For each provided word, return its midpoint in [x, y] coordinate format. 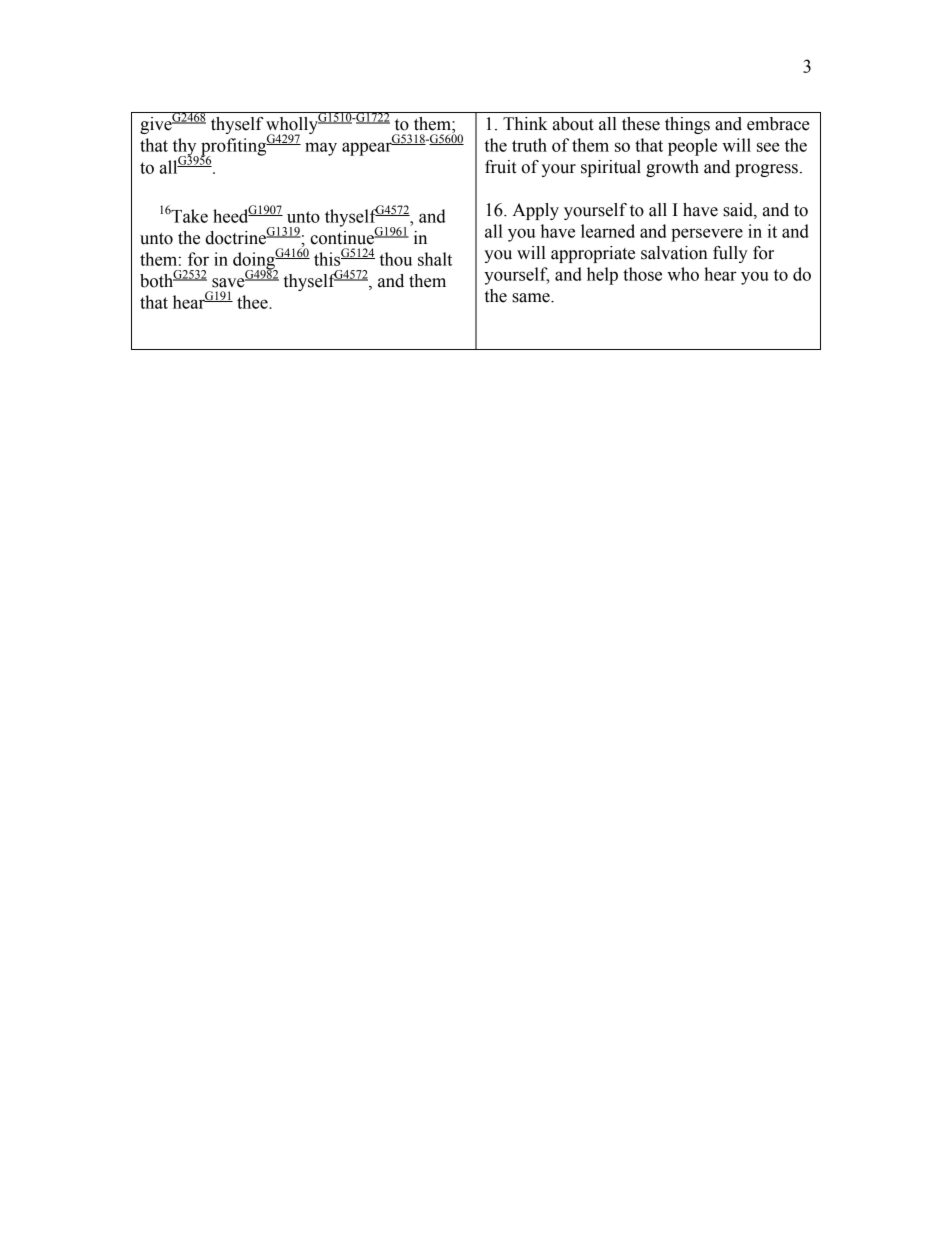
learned [608, 231]
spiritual [611, 168]
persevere [707, 235]
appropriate [593, 254]
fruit [500, 167]
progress [766, 170]
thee [253, 302]
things [687, 125]
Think [525, 123]
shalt [435, 259]
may [321, 149]
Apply [535, 211]
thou [395, 259]
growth [672, 168]
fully [730, 254]
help [602, 276]
